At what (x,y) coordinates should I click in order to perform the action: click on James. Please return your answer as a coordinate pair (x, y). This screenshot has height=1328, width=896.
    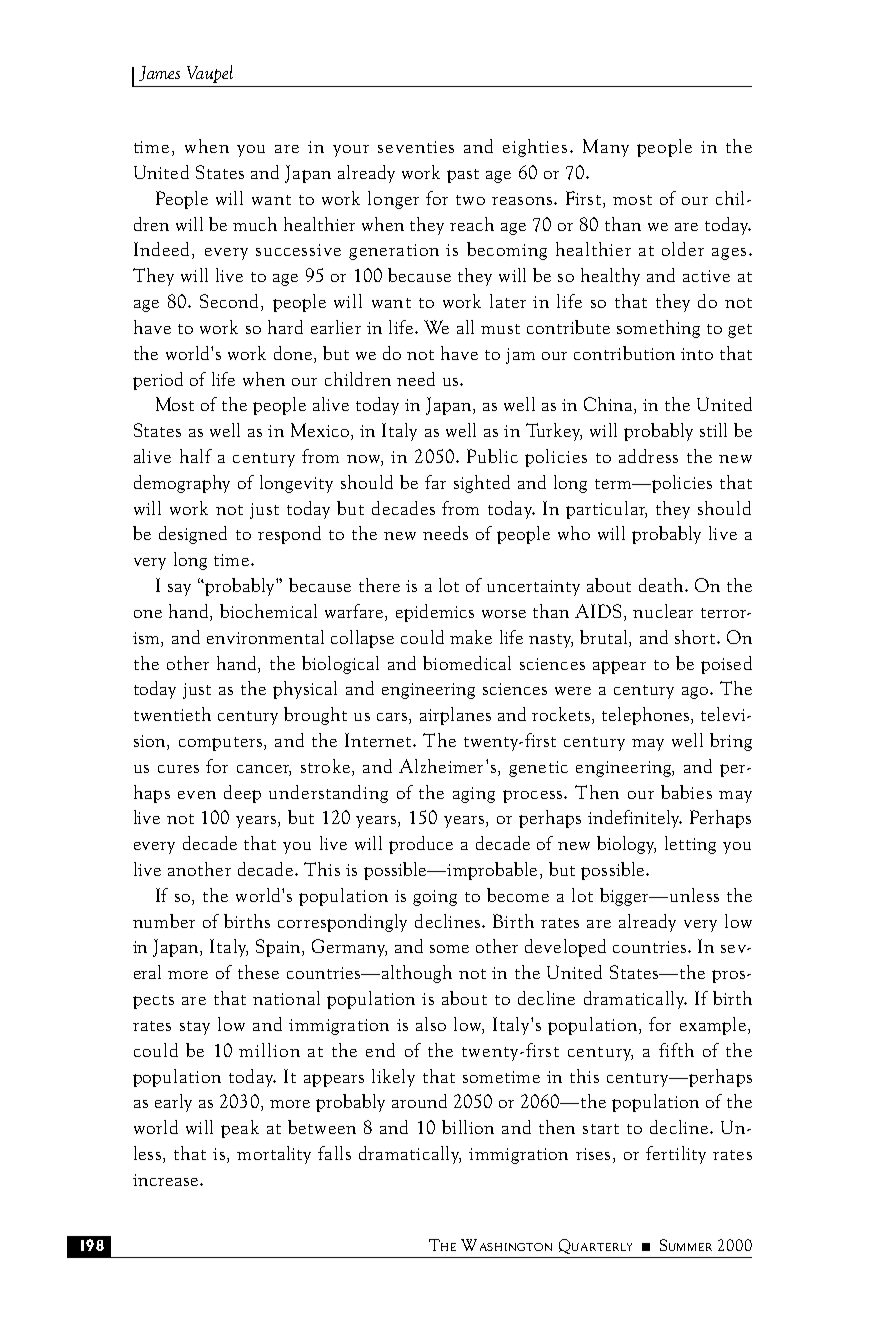
    Looking at the image, I should click on (159, 73).
